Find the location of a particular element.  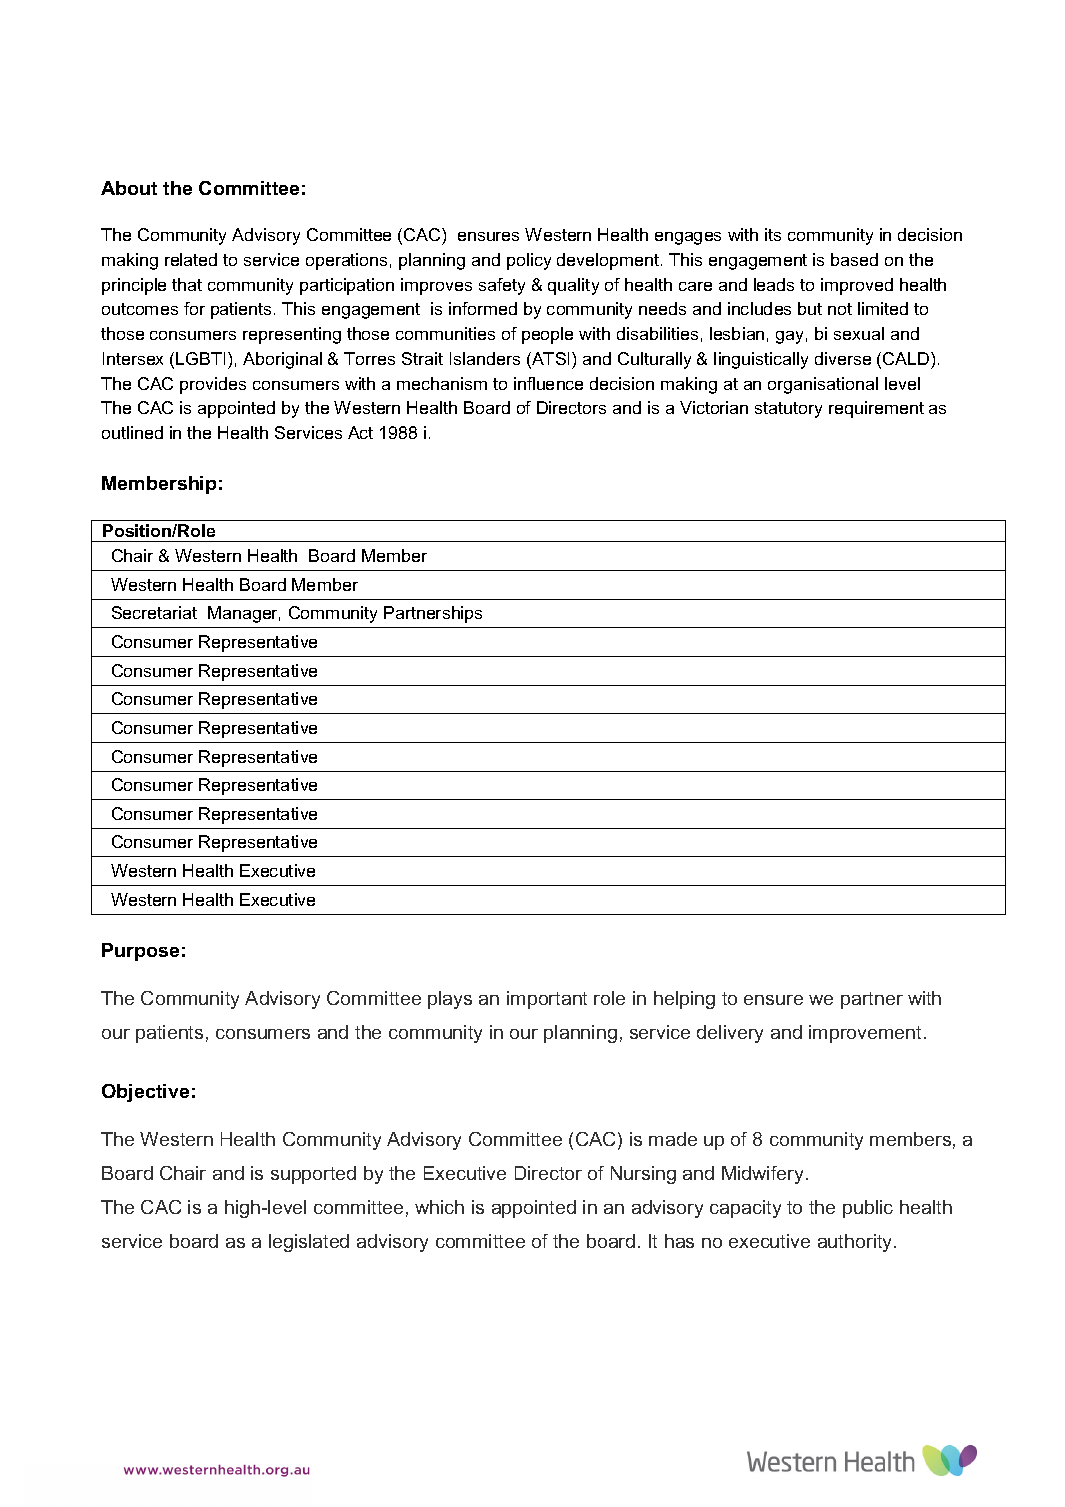

Secretariat is located at coordinates (154, 612).
